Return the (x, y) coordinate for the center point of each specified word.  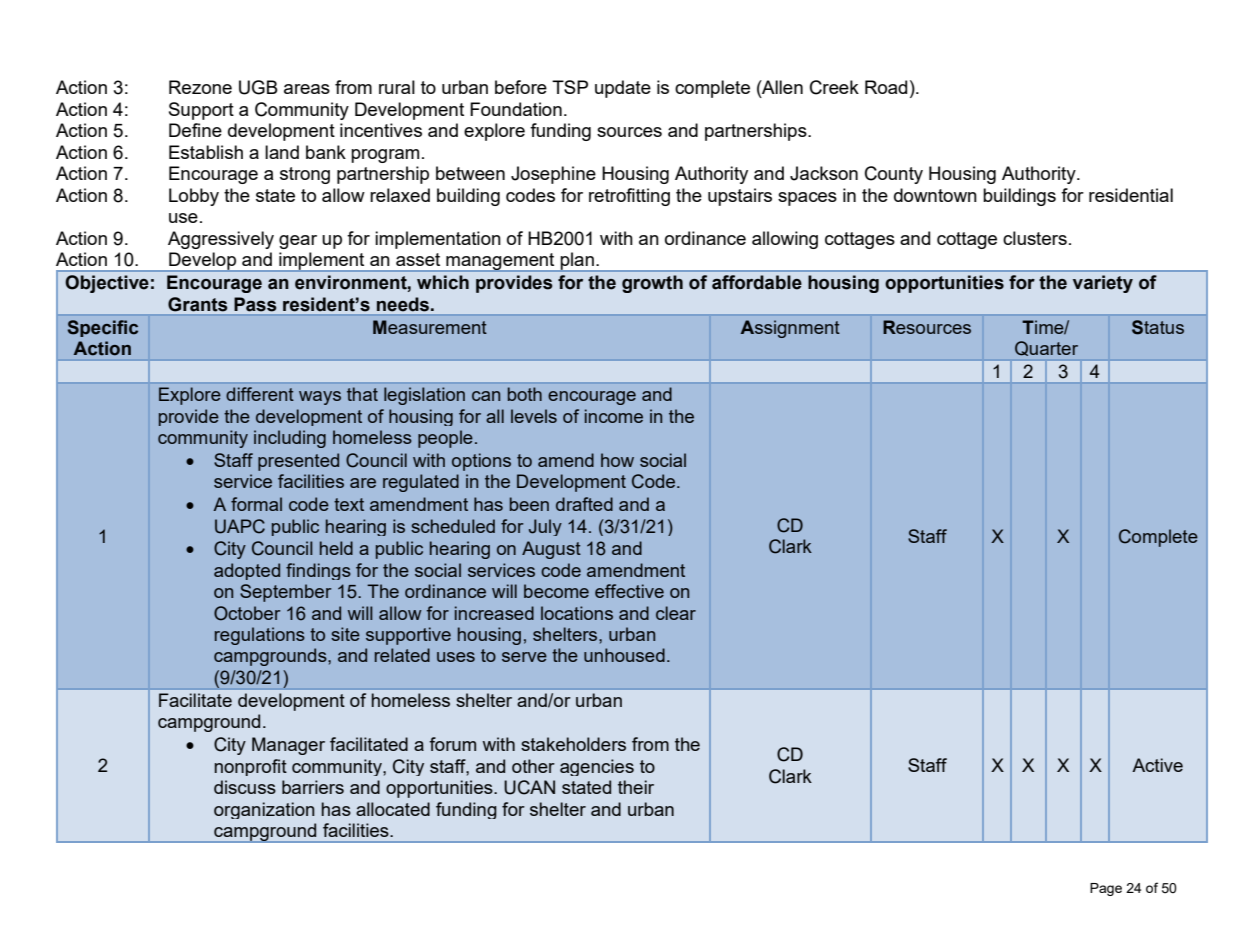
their (636, 787)
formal (256, 504)
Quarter (1046, 348)
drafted (584, 504)
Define (195, 130)
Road (886, 87)
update (623, 89)
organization (264, 810)
